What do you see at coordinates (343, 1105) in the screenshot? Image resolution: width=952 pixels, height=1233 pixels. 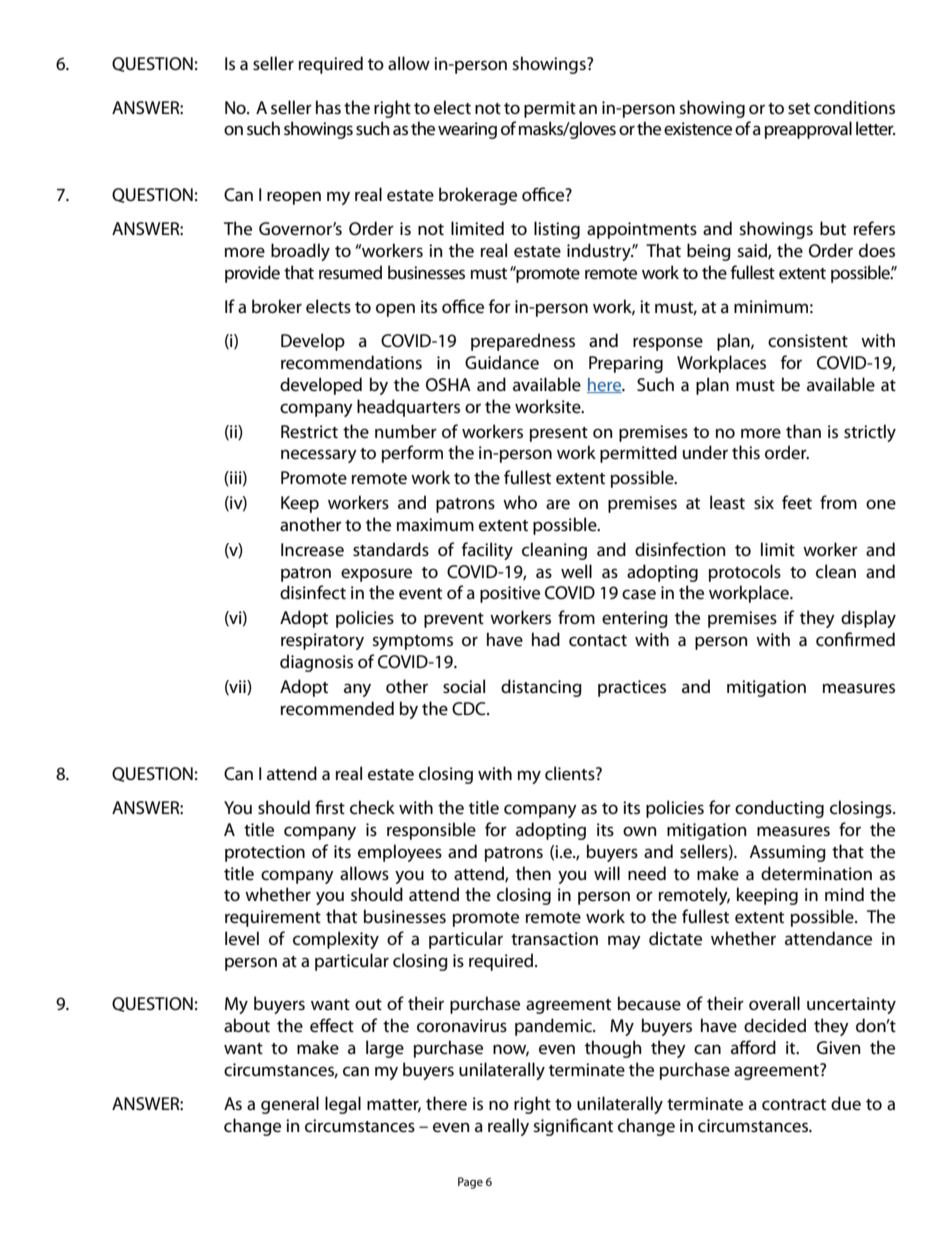 I see `legal` at bounding box center [343, 1105].
